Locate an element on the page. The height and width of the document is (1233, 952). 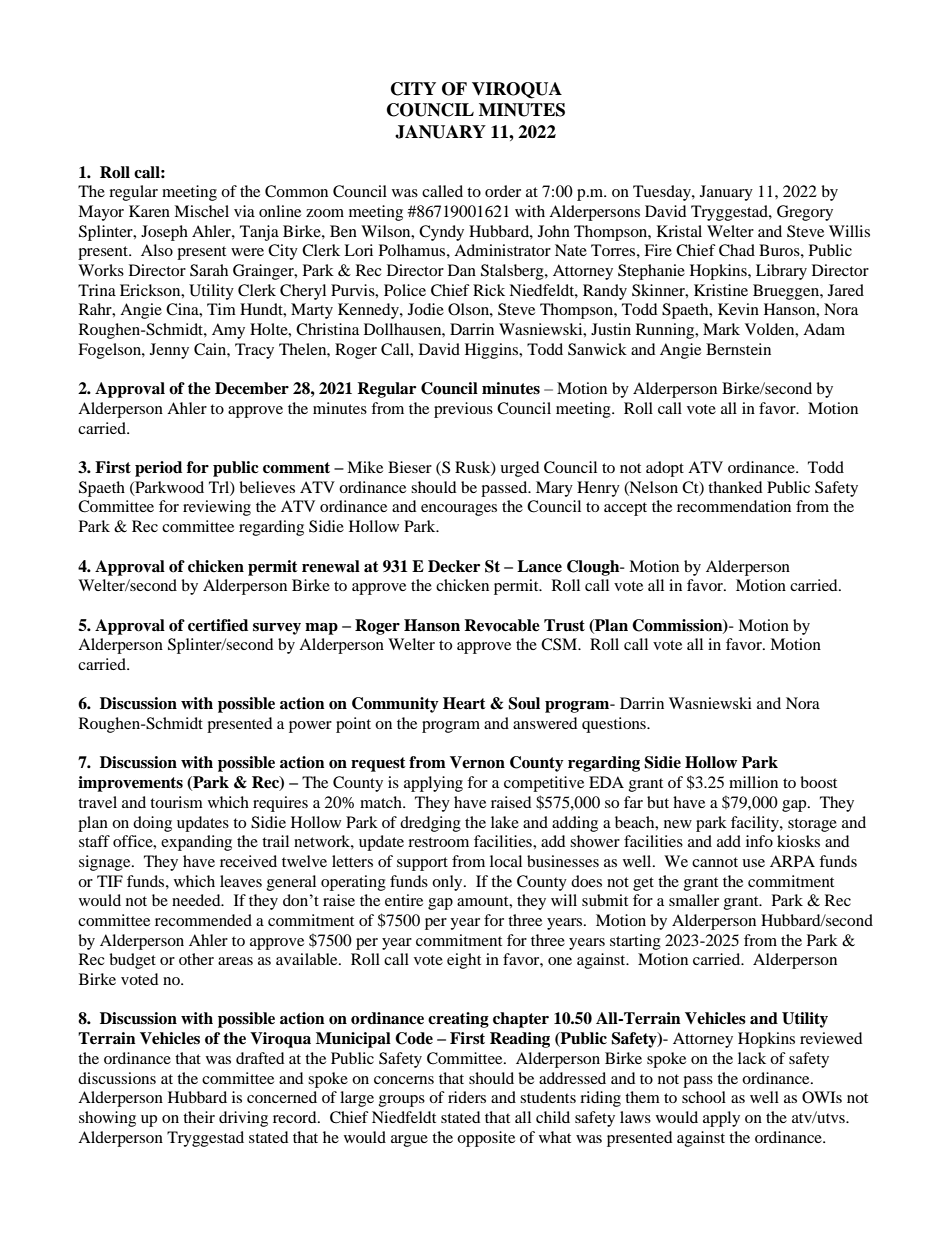
Mischel is located at coordinates (201, 211).
